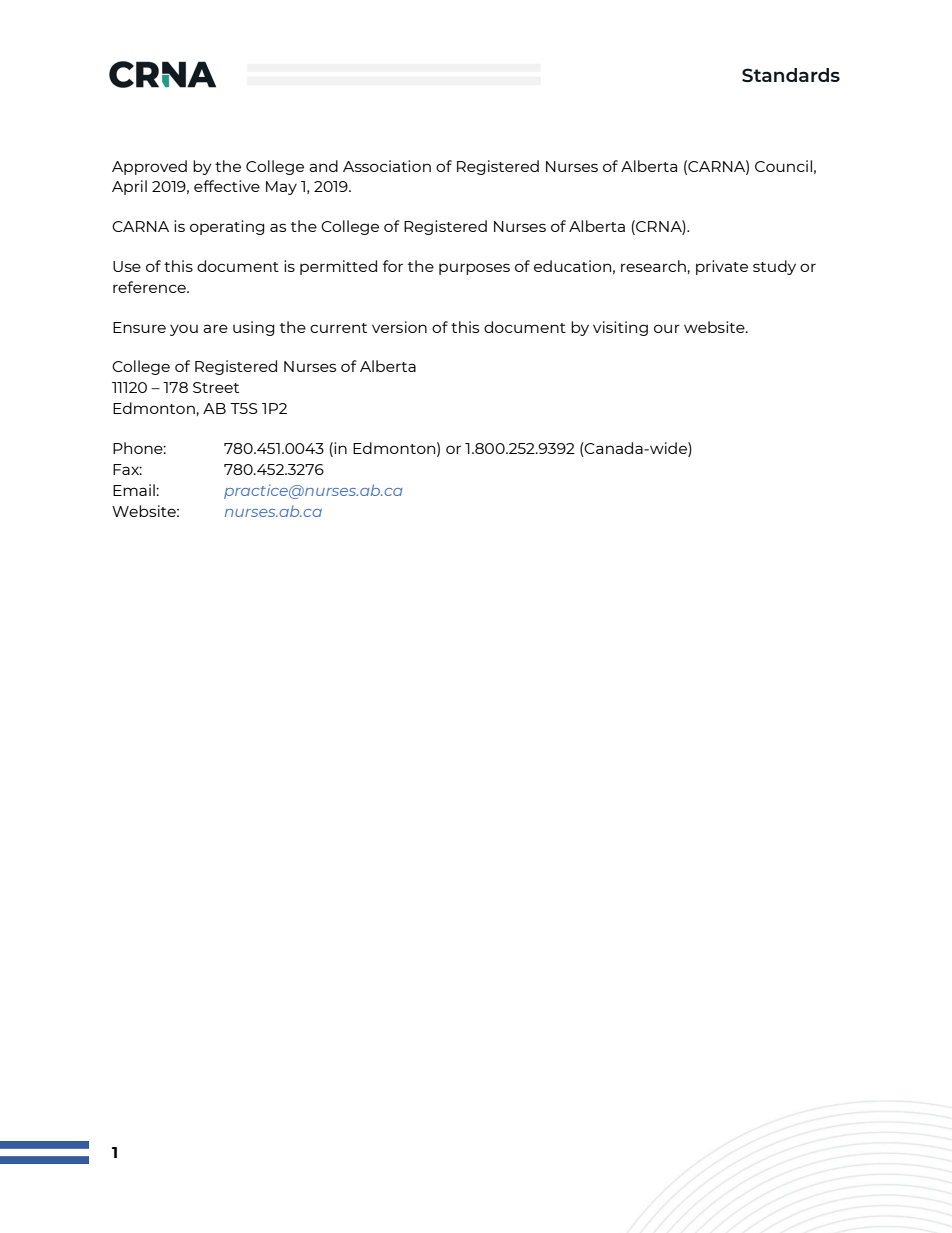  What do you see at coordinates (149, 167) in the screenshot?
I see `Approved` at bounding box center [149, 167].
